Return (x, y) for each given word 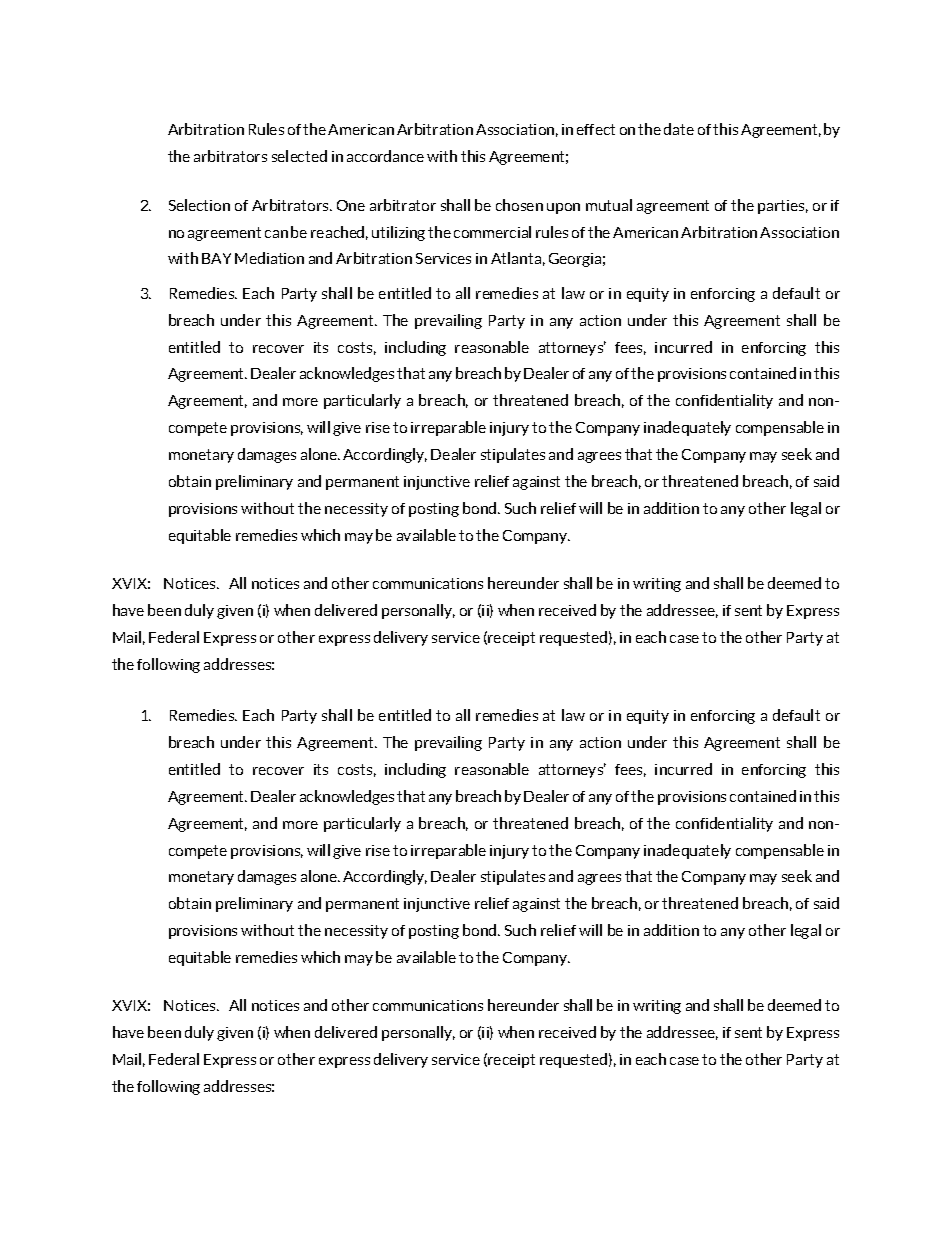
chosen (519, 205)
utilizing (398, 233)
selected (299, 156)
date (679, 129)
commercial (492, 232)
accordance (385, 156)
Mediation (269, 258)
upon (563, 208)
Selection (199, 205)
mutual (609, 205)
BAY (216, 258)
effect (596, 129)
